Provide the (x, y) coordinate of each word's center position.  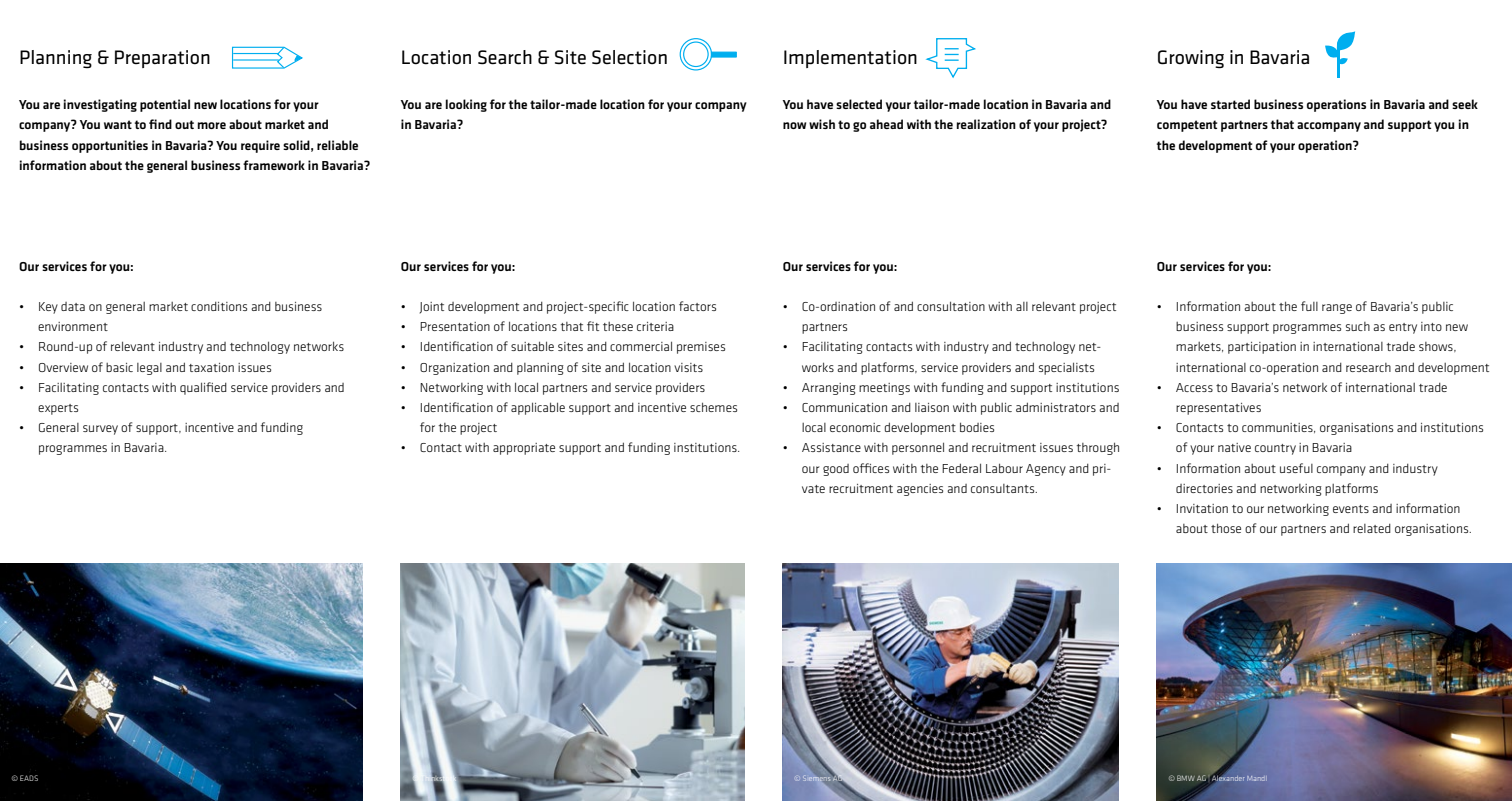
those (1226, 528)
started (1230, 104)
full (1309, 306)
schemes (713, 407)
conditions (219, 306)
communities (1278, 428)
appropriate (524, 449)
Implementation (850, 59)
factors (697, 306)
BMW (1186, 778)
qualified (203, 388)
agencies (920, 490)
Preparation (162, 59)
